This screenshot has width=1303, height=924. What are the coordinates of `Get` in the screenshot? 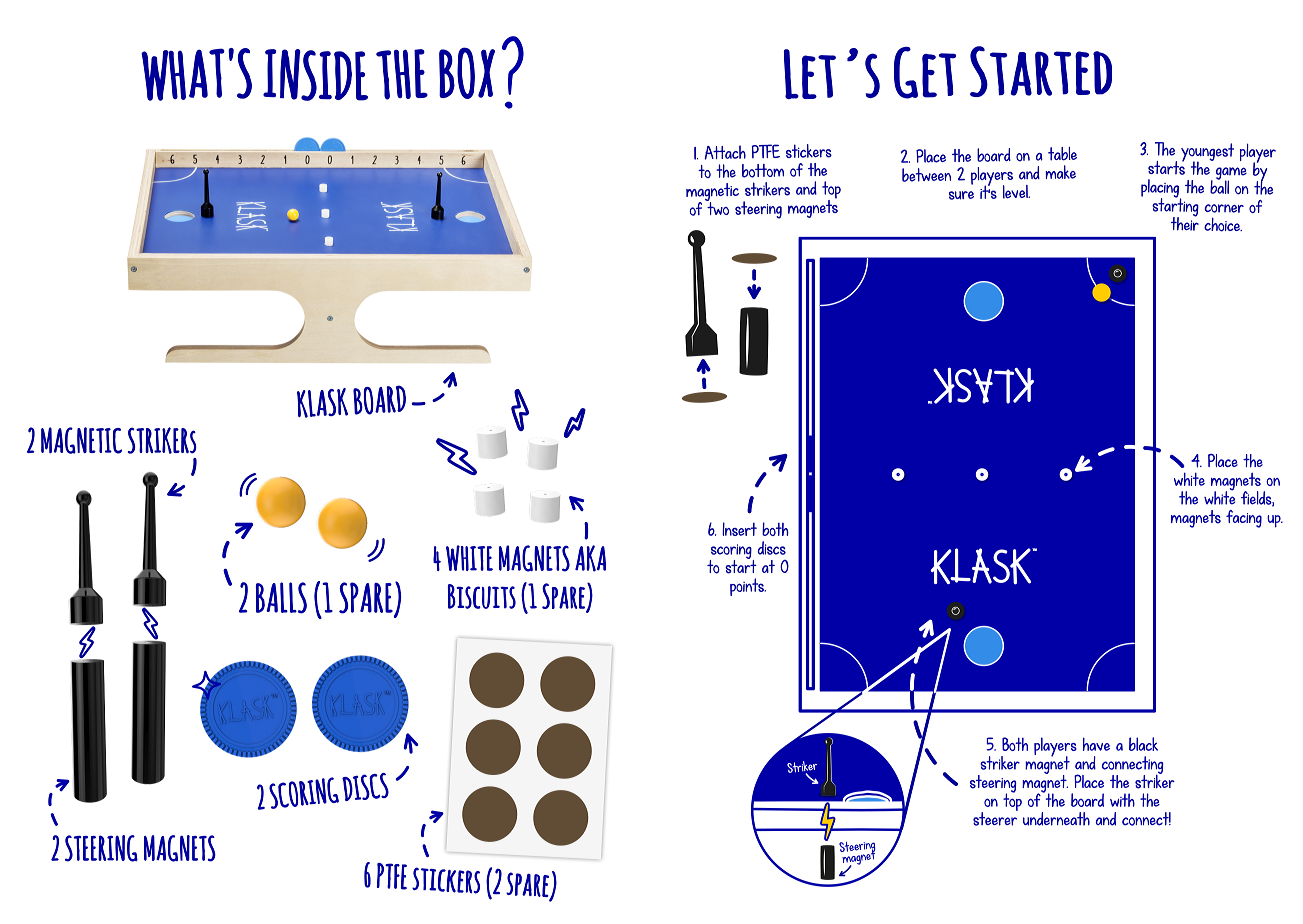 It's located at (925, 73).
